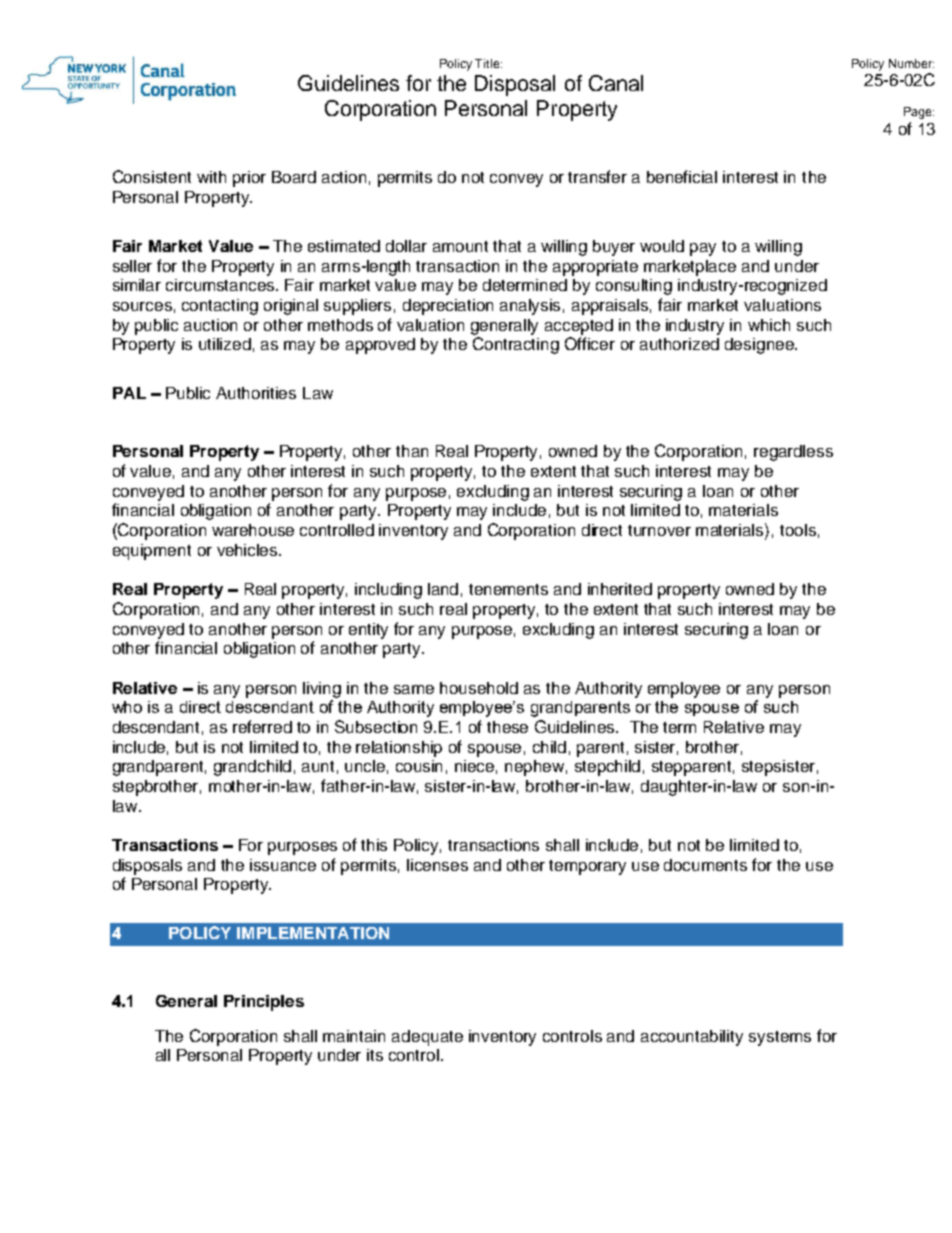 Image resolution: width=952 pixels, height=1233 pixels. Describe the element at coordinates (516, 345) in the document. I see `Contracting` at that location.
